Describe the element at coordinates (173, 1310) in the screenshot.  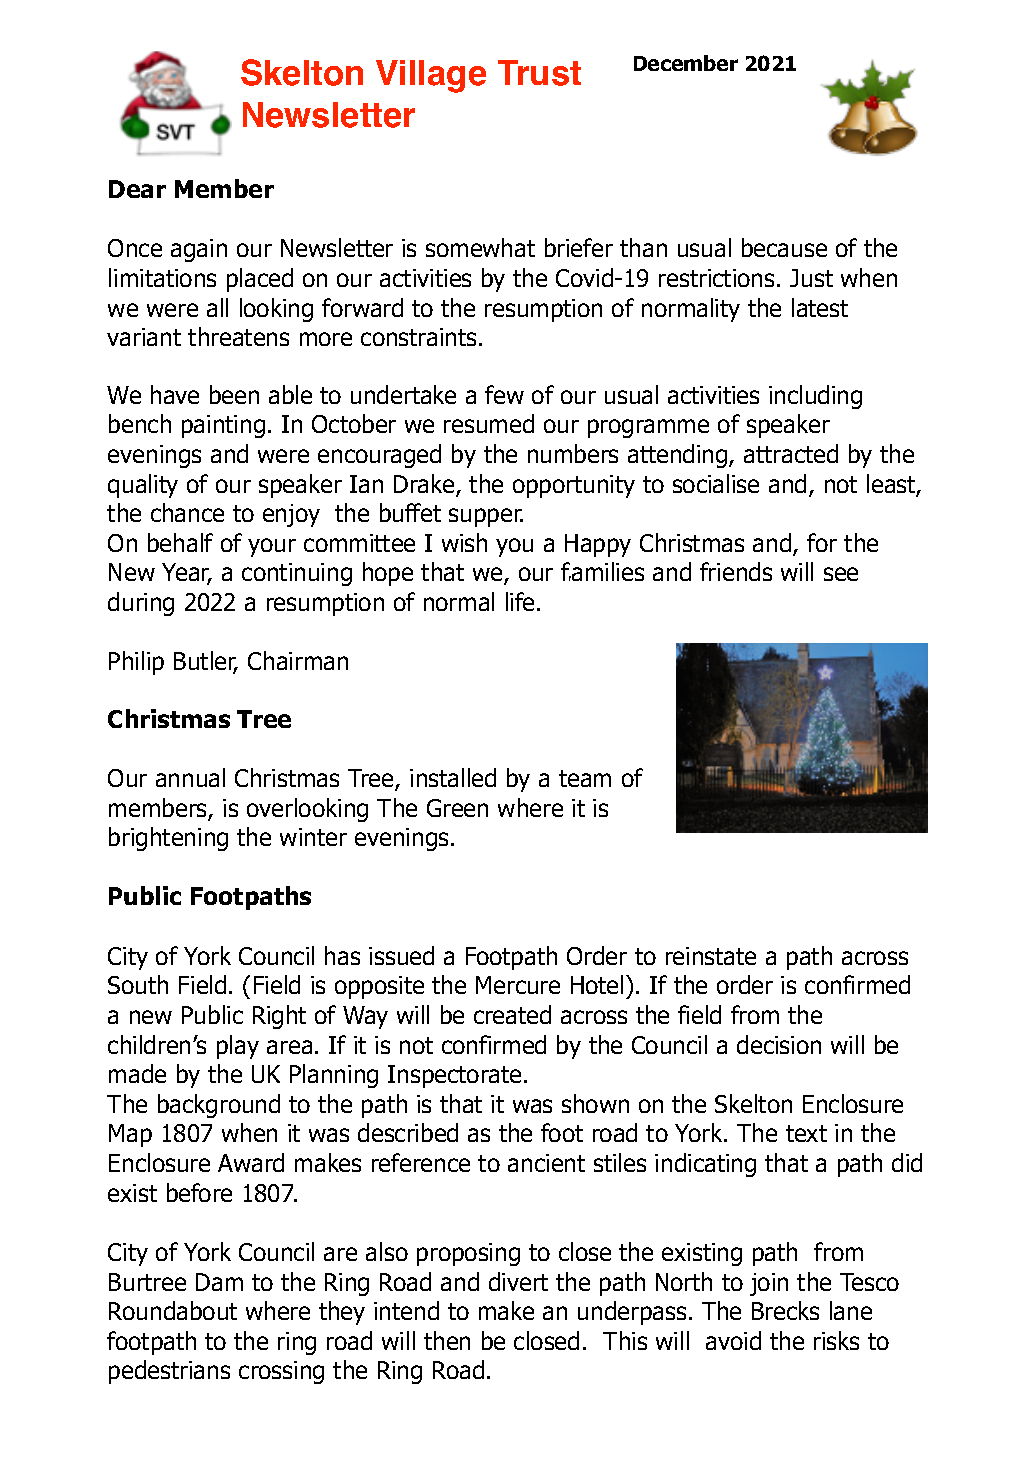
I see `Roundabout` at that location.
